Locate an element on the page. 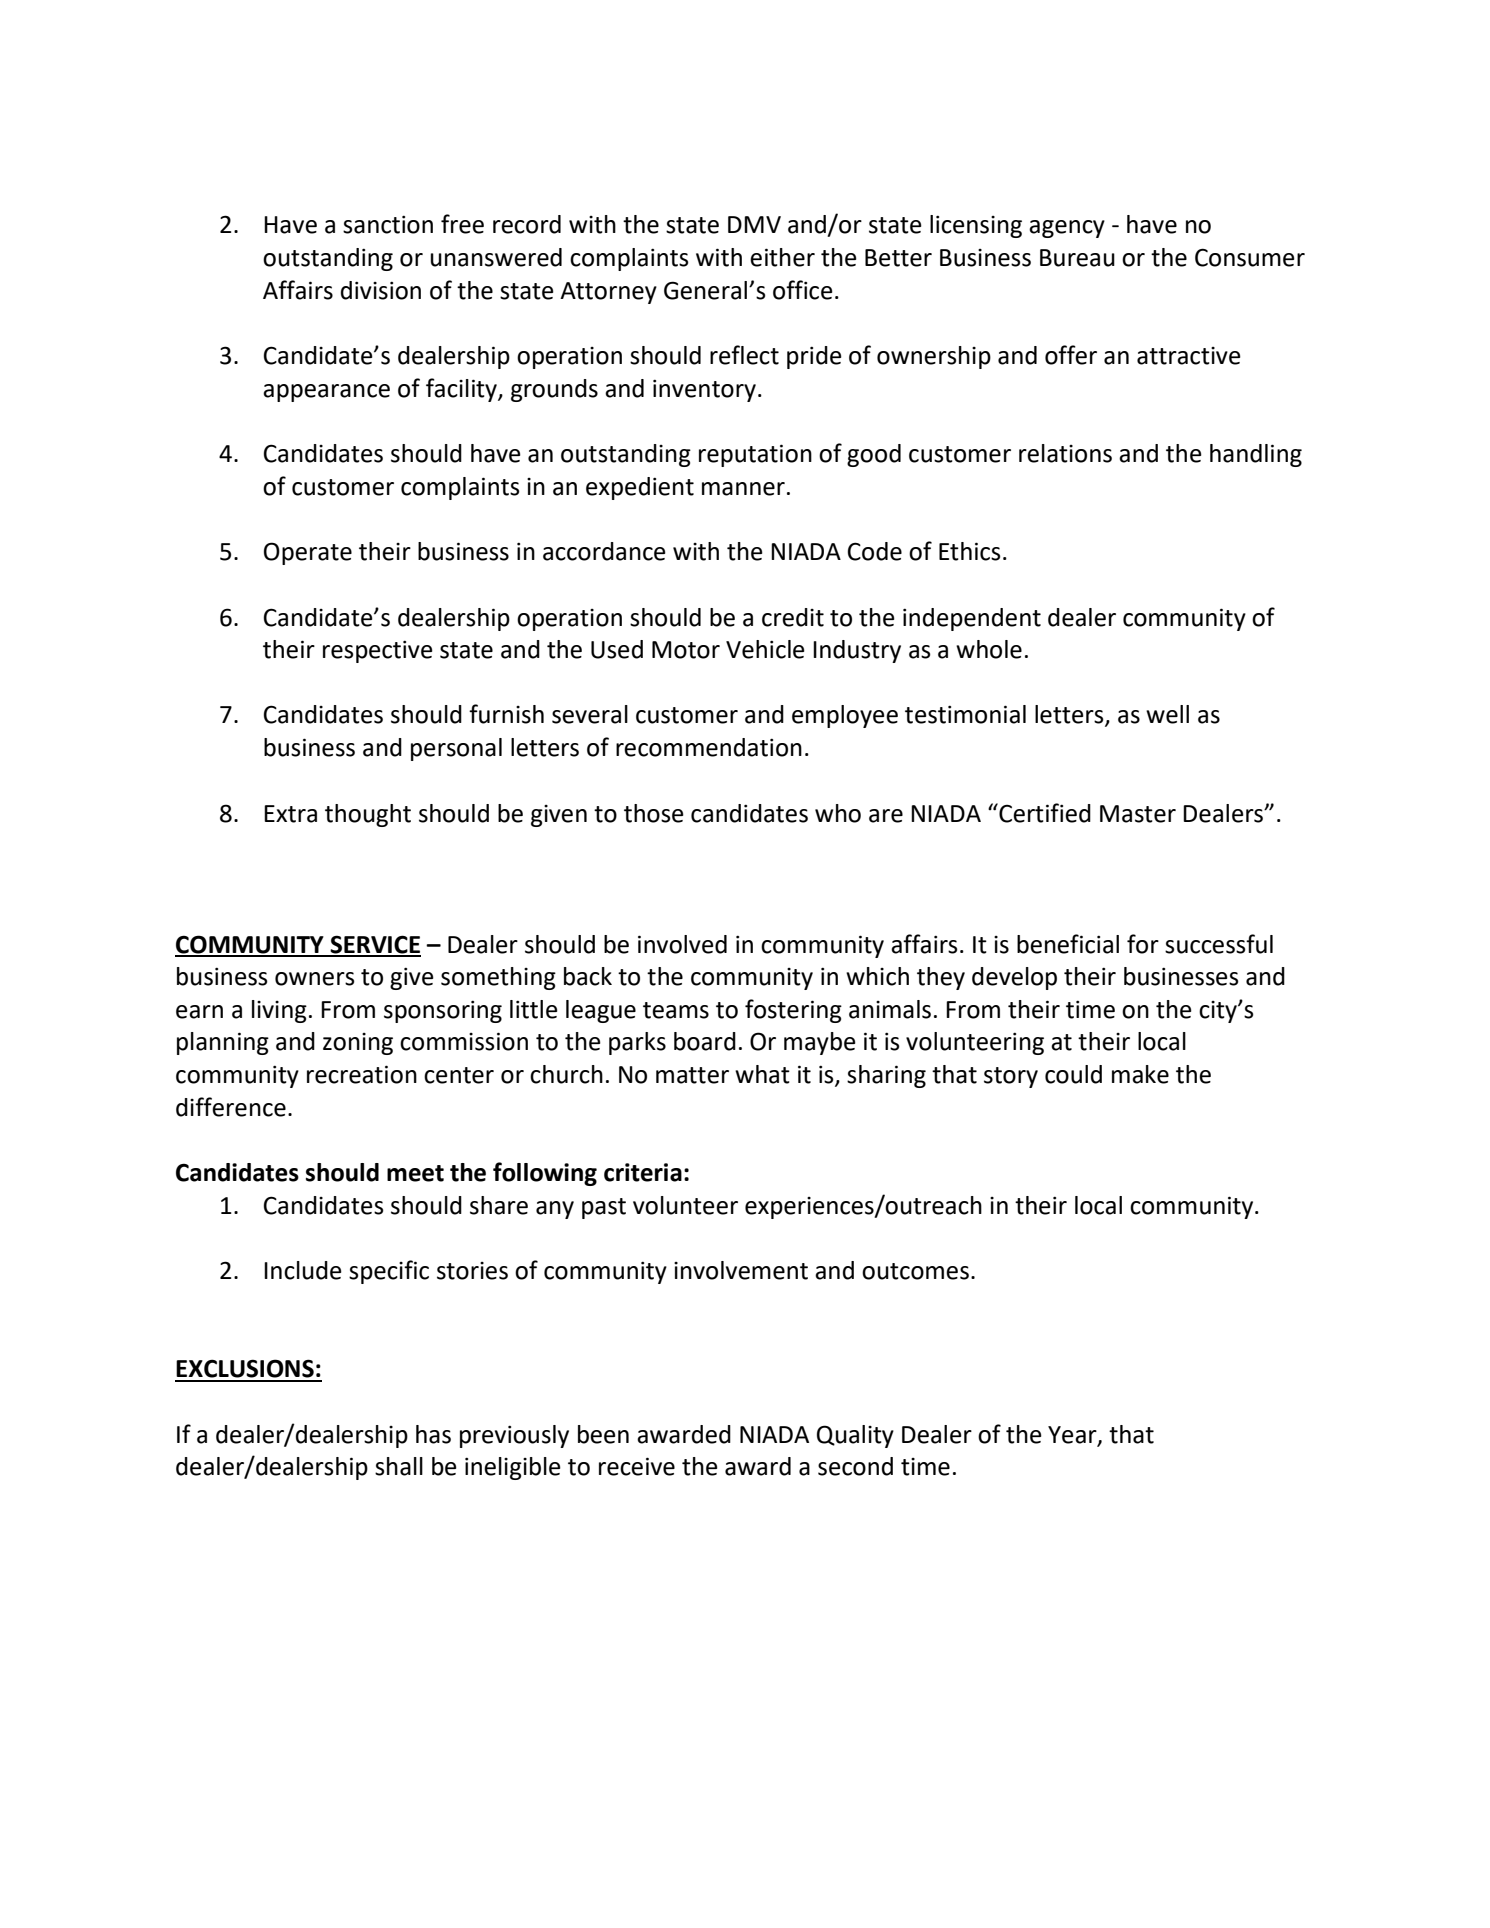  board is located at coordinates (705, 1041).
